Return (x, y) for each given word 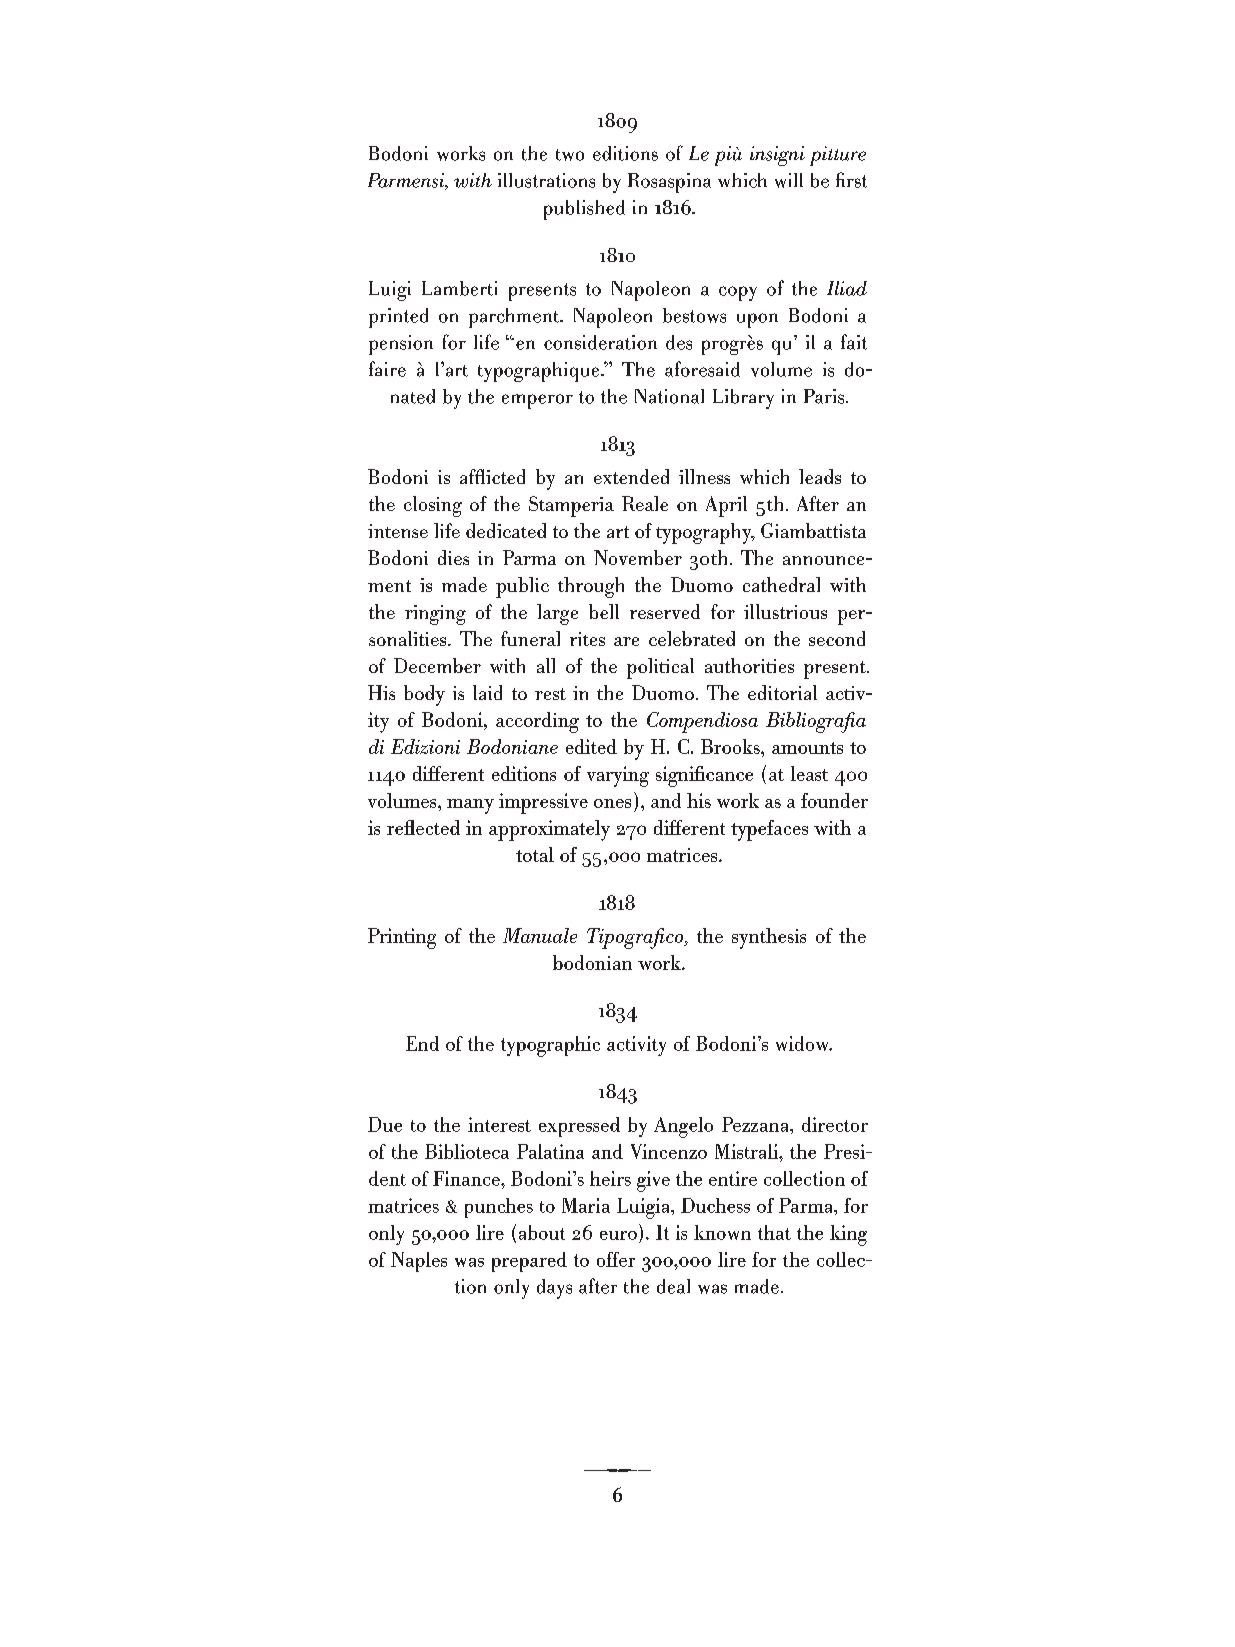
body (424, 695)
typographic (550, 1046)
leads (820, 476)
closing (433, 506)
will (789, 180)
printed (398, 318)
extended (631, 476)
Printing (402, 938)
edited (591, 746)
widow (803, 1043)
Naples (419, 1262)
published (584, 210)
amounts (807, 748)
